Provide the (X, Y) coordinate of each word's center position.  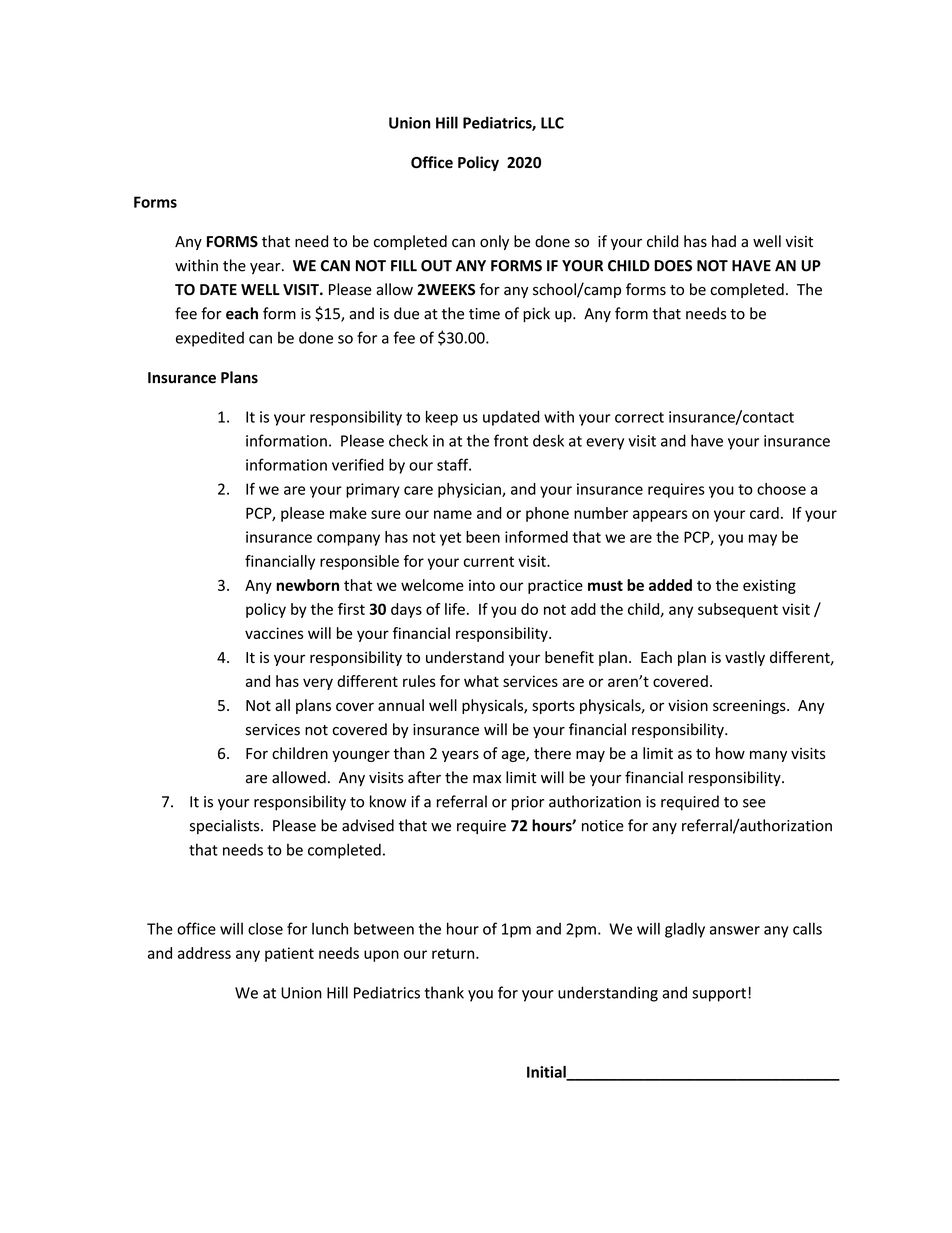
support (719, 995)
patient (289, 954)
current (489, 561)
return (454, 953)
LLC (552, 123)
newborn (307, 585)
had (724, 241)
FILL (404, 265)
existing (769, 586)
